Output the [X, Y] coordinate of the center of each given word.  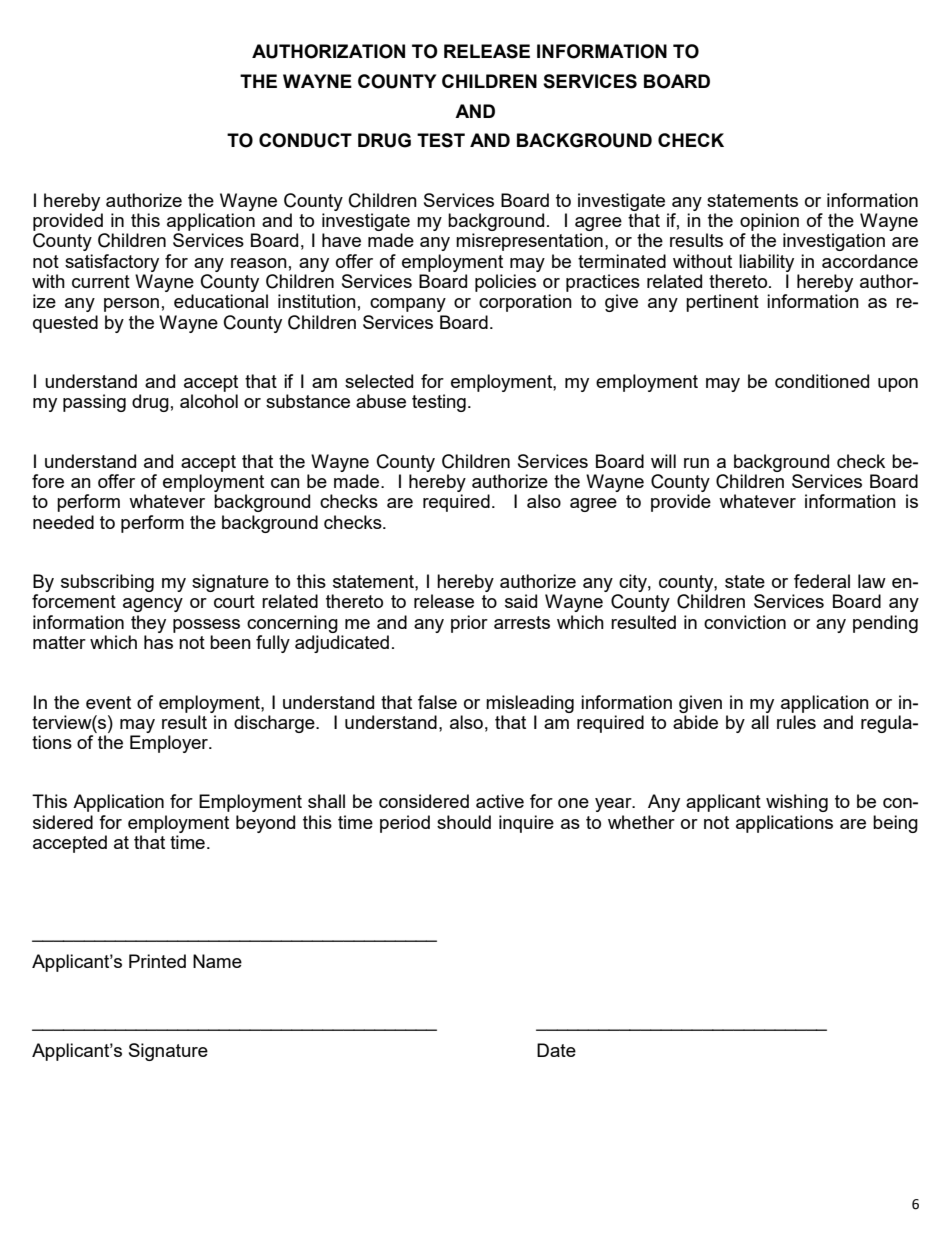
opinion [769, 222]
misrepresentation [529, 242]
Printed [157, 961]
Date [556, 1050]
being [895, 824]
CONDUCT [305, 140]
